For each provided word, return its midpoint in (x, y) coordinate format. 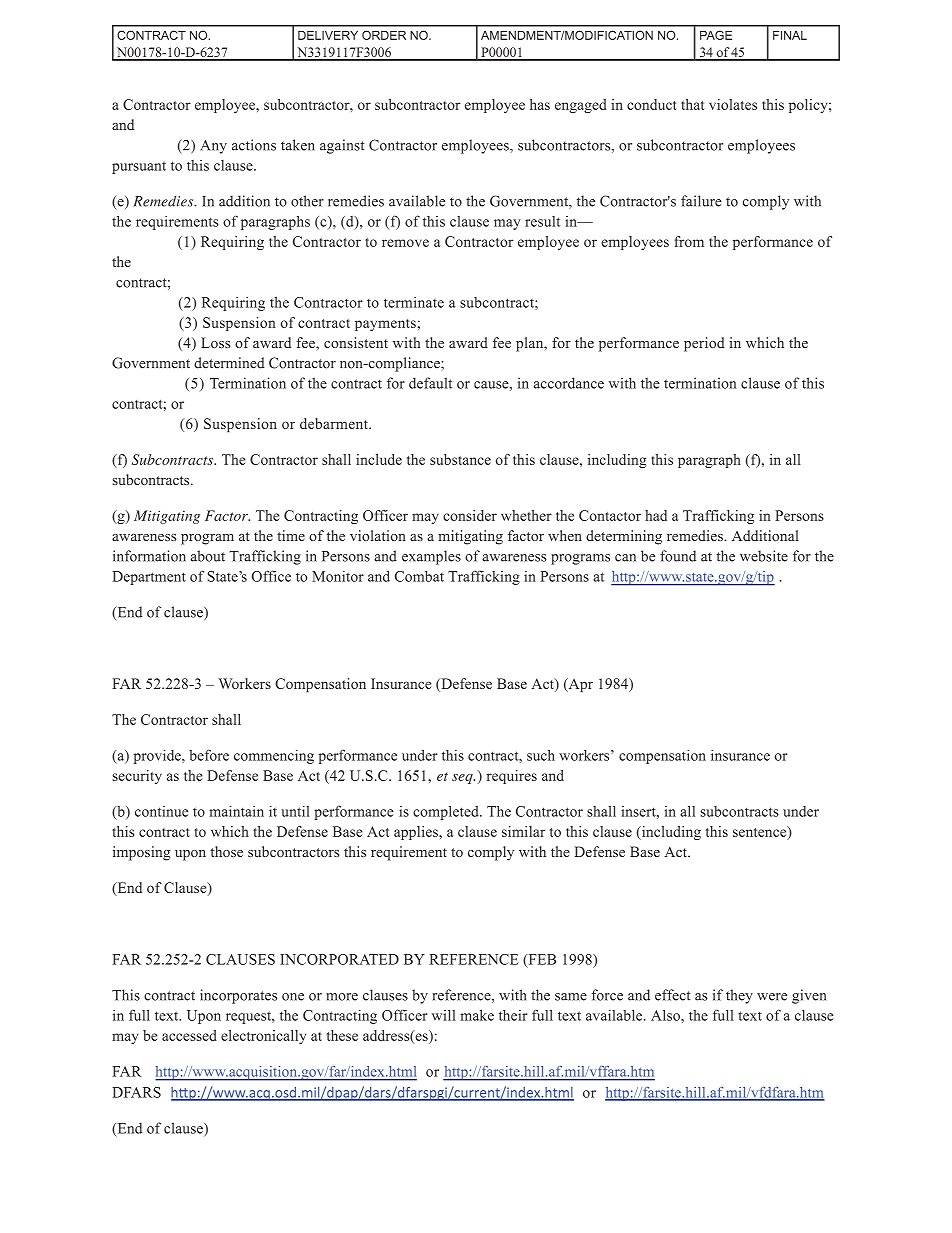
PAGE (716, 35)
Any (213, 147)
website (764, 556)
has (540, 104)
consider (470, 515)
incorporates (238, 996)
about (208, 556)
